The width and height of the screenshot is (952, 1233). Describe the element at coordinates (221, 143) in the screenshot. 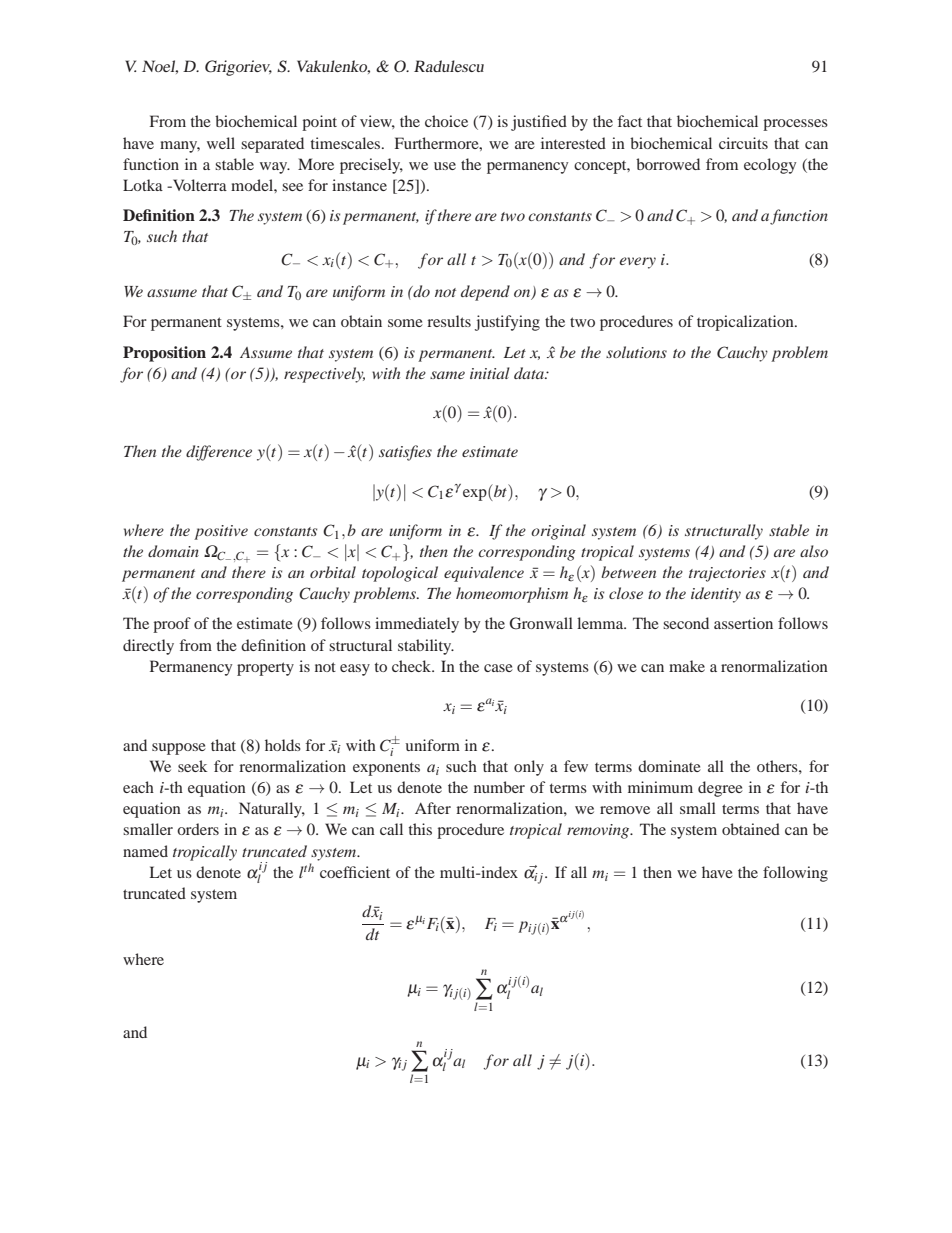

I see `well` at that location.
